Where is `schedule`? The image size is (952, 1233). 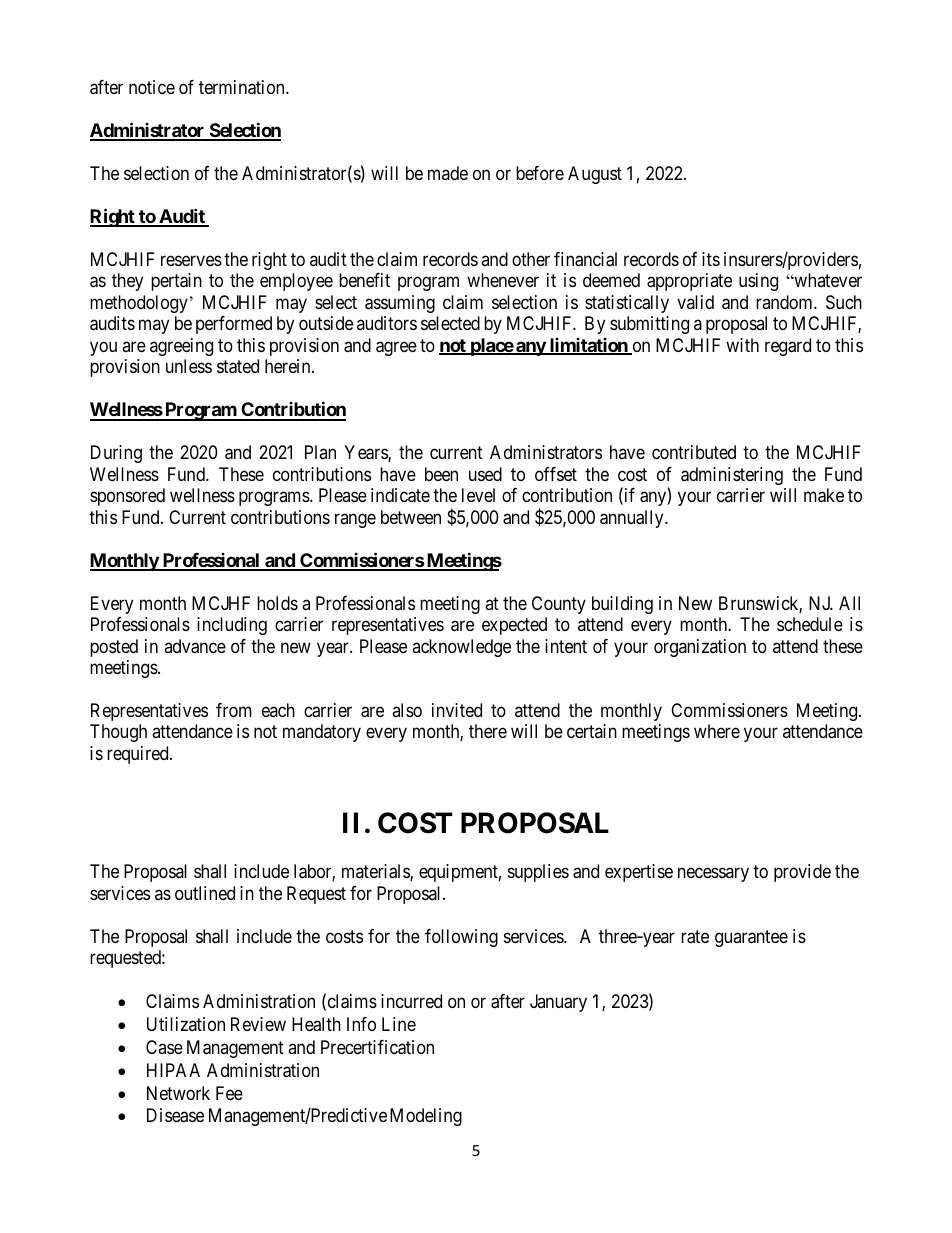
schedule is located at coordinates (810, 624).
